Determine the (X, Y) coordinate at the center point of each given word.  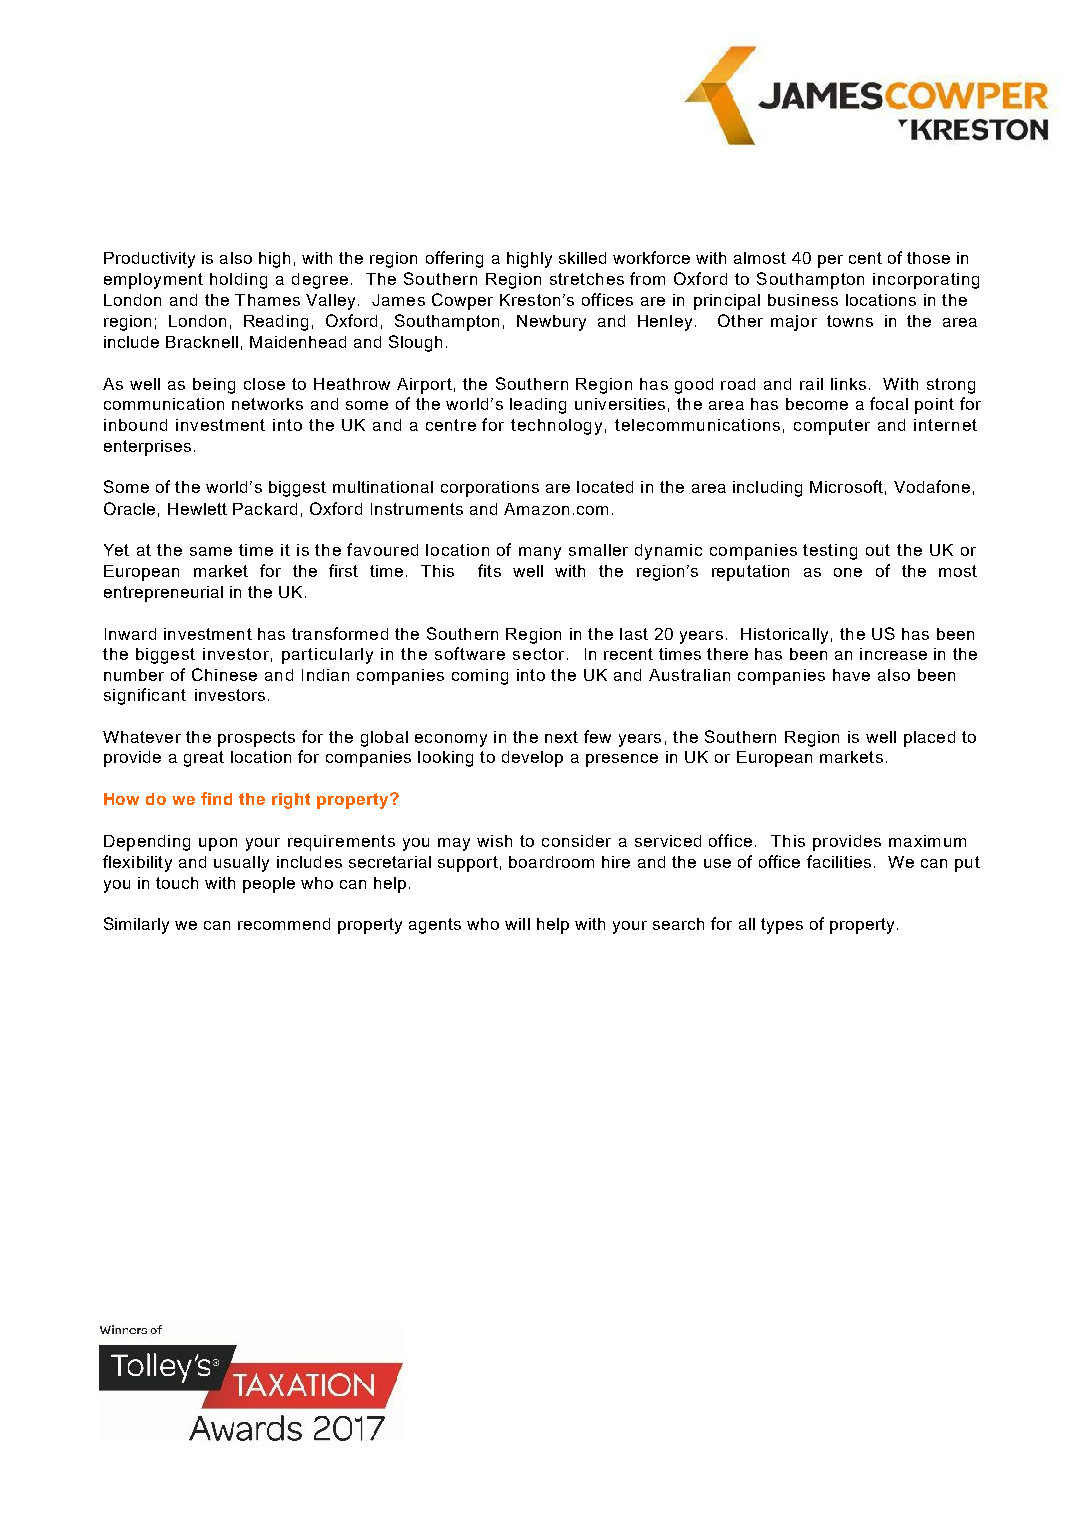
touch (177, 883)
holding (238, 281)
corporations (490, 489)
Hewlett (197, 509)
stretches (587, 279)
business (803, 300)
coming (480, 677)
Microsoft (846, 486)
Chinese (224, 674)
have (851, 675)
